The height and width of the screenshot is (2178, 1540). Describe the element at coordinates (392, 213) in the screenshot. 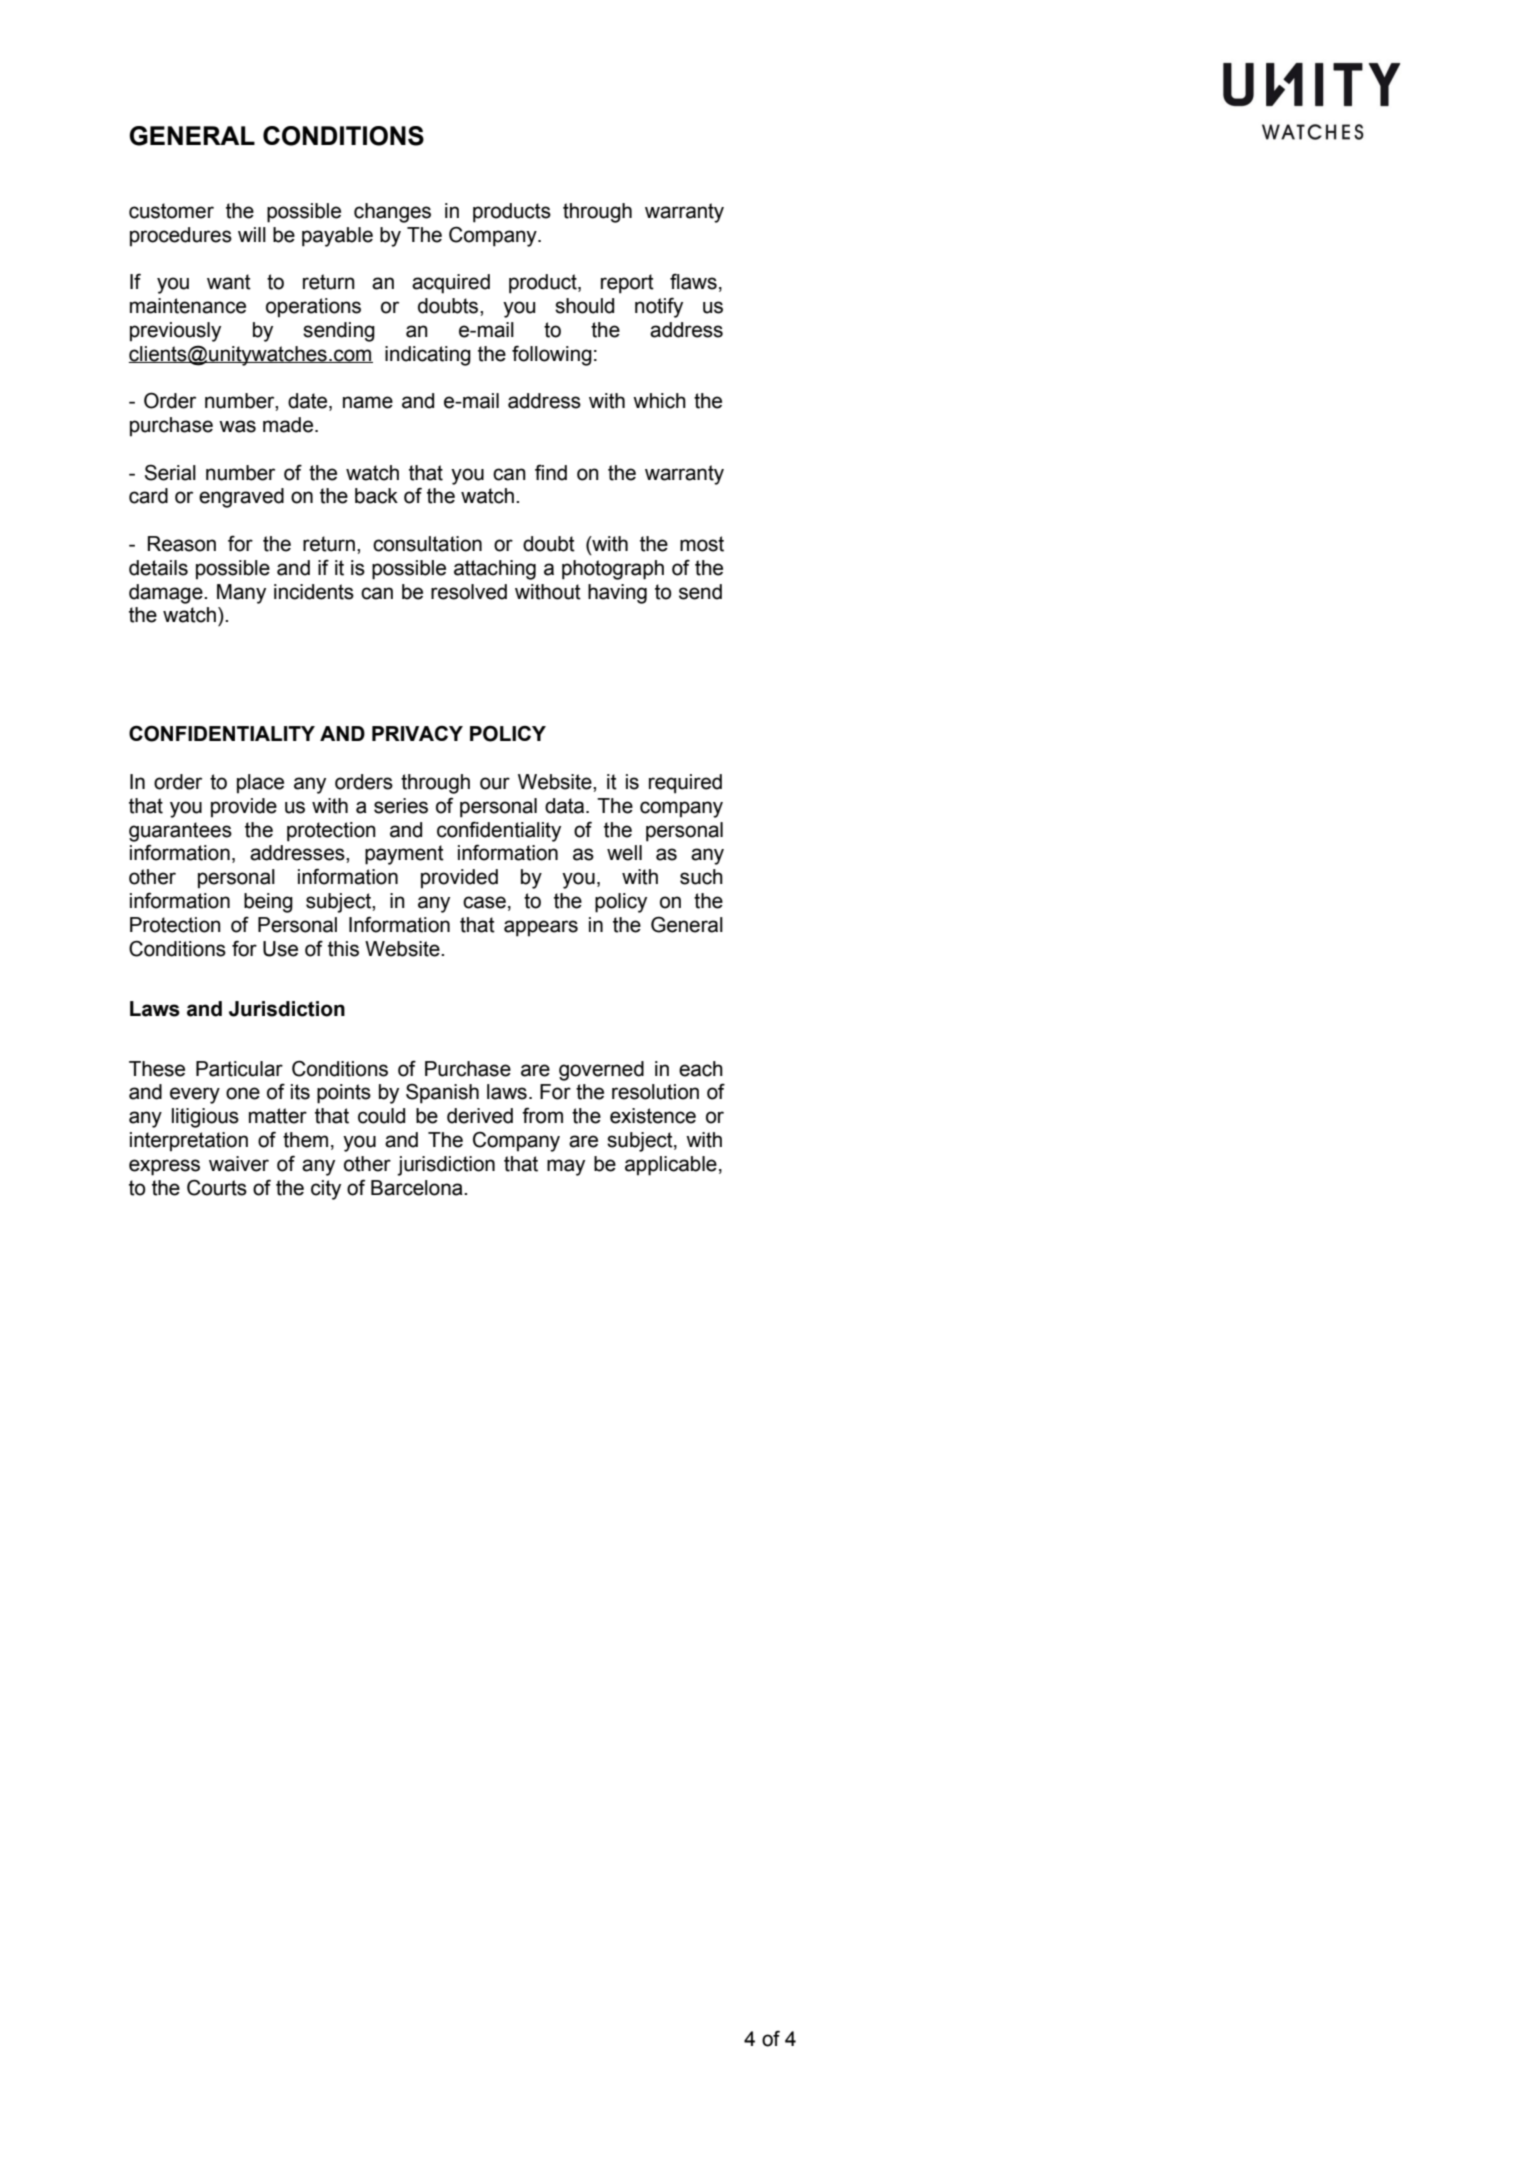

I see `changes` at that location.
